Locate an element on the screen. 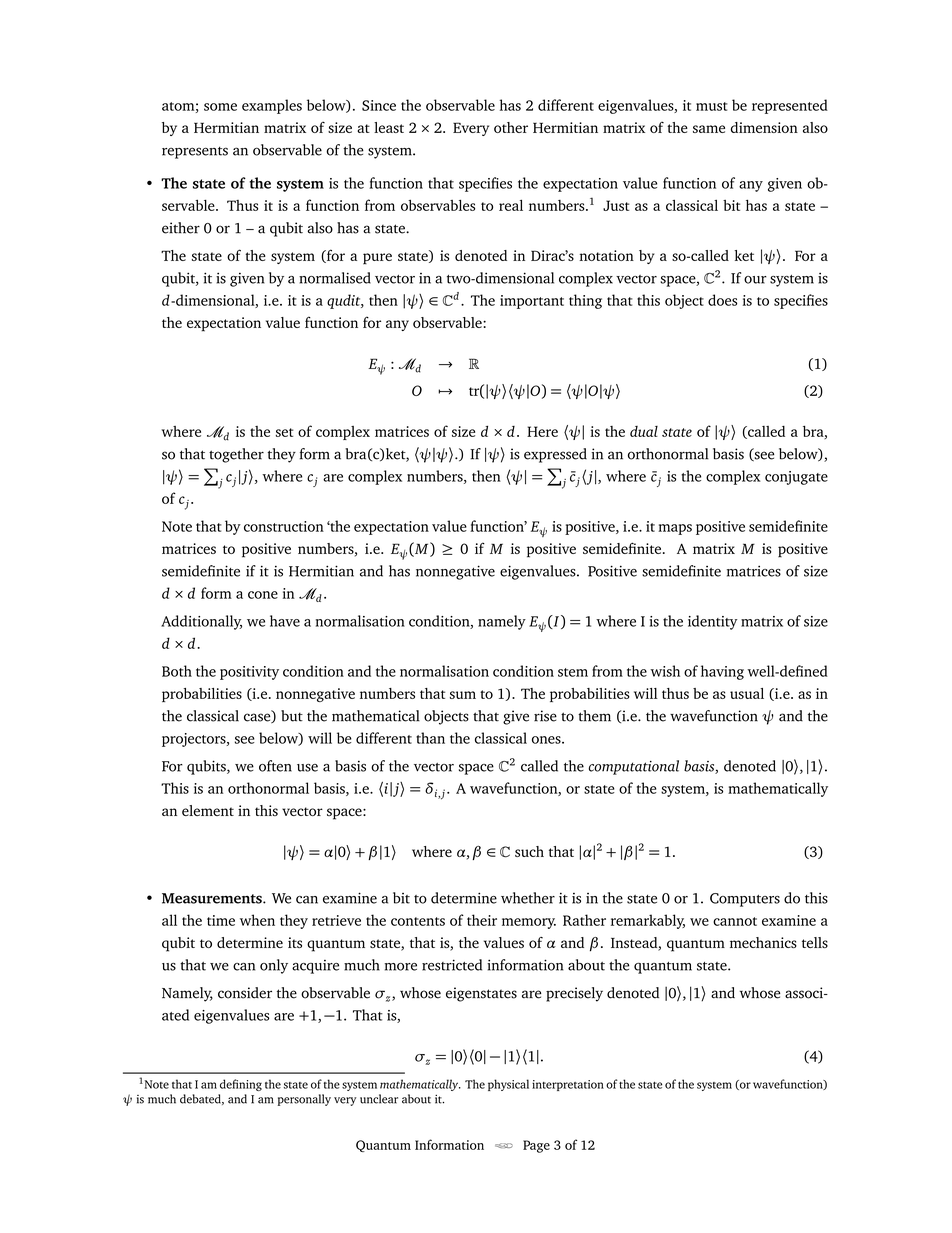 This screenshot has height=1233, width=952. physical is located at coordinates (508, 1085).
